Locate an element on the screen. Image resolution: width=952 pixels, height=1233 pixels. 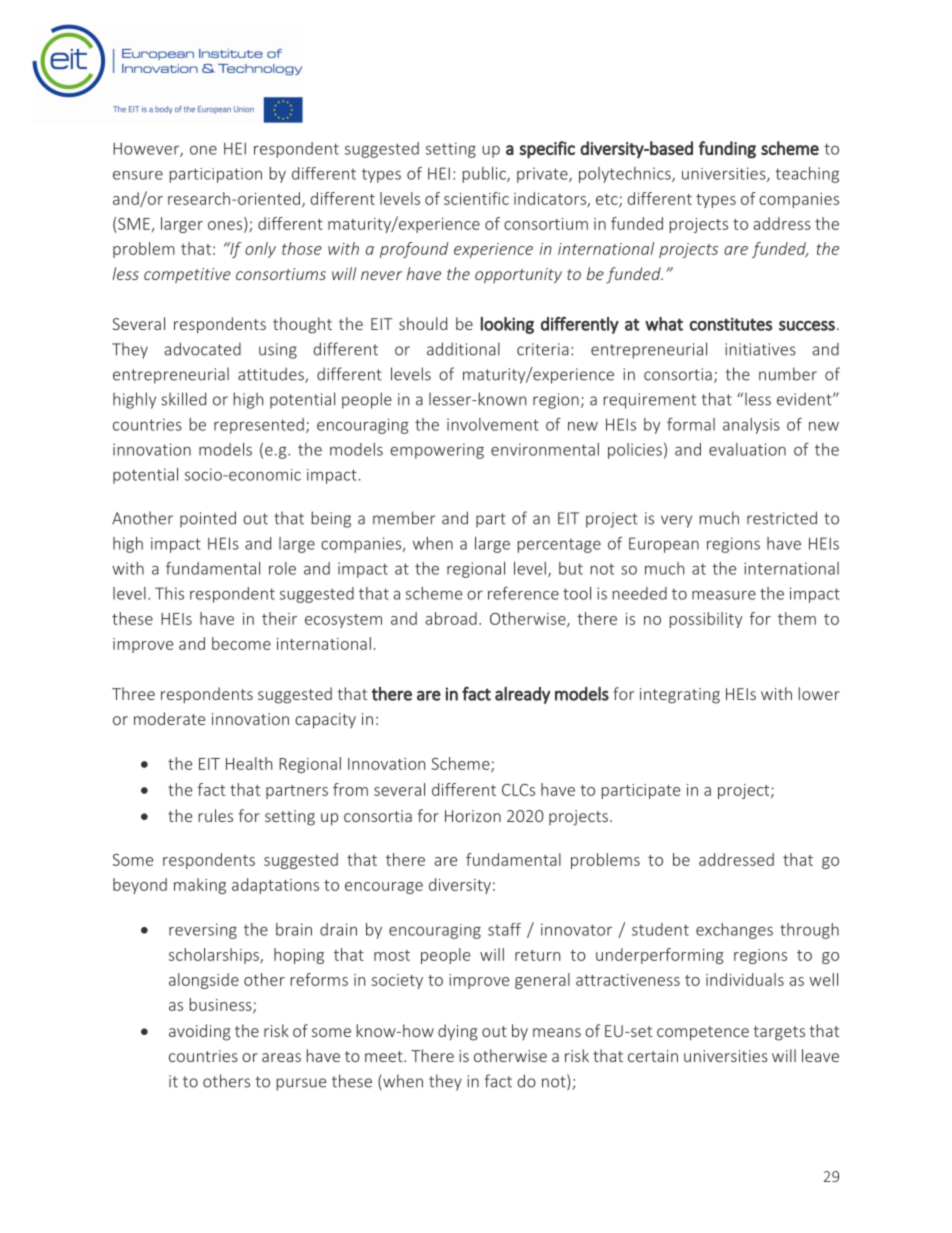
ones is located at coordinates (226, 226).
